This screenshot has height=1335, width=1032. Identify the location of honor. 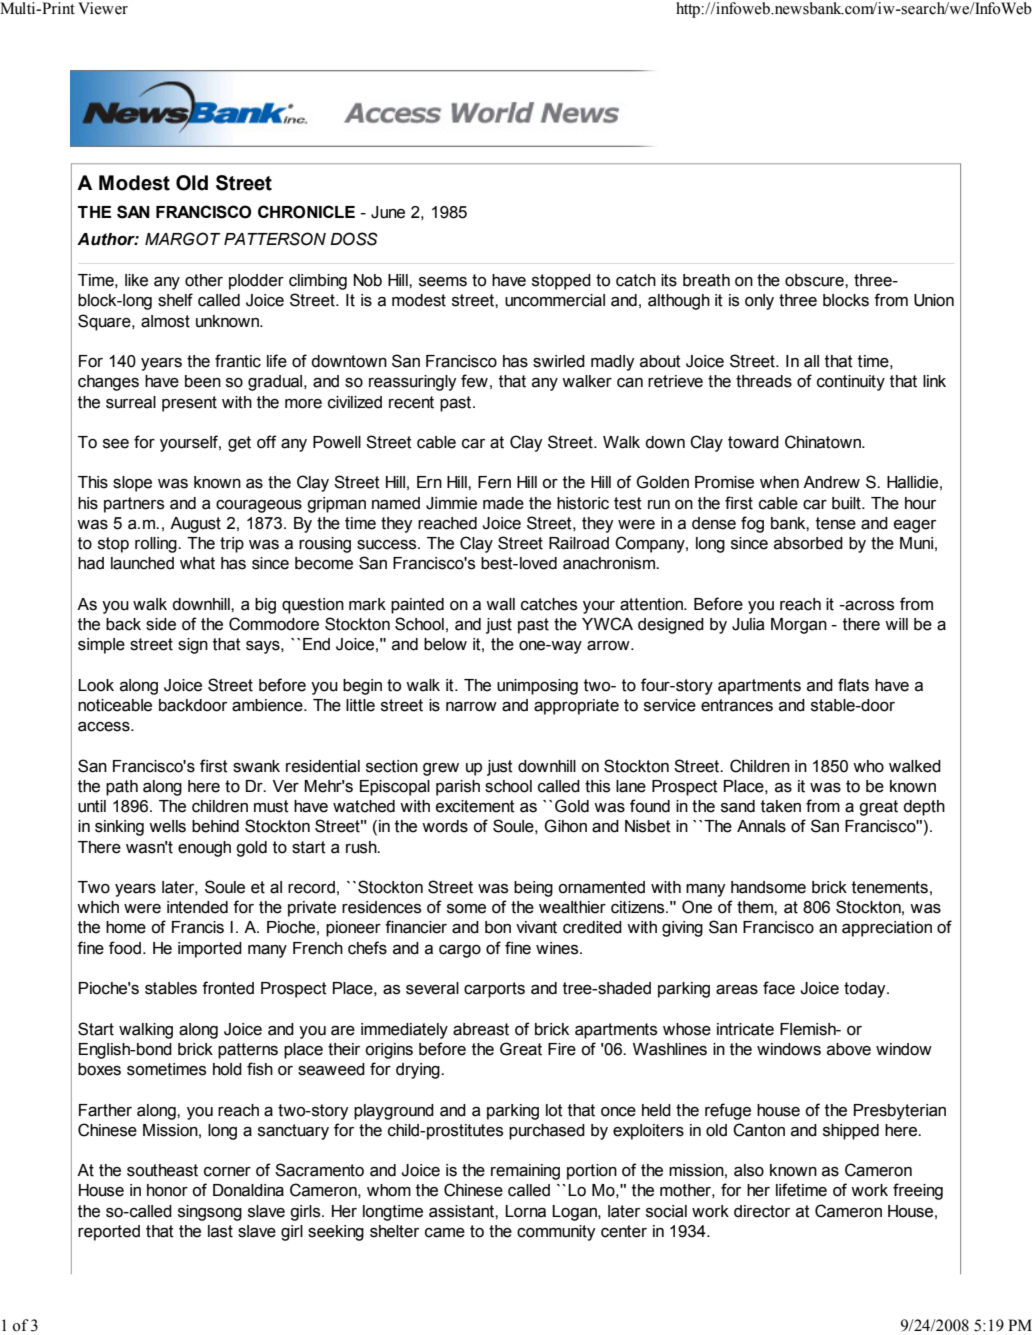
(167, 1190).
